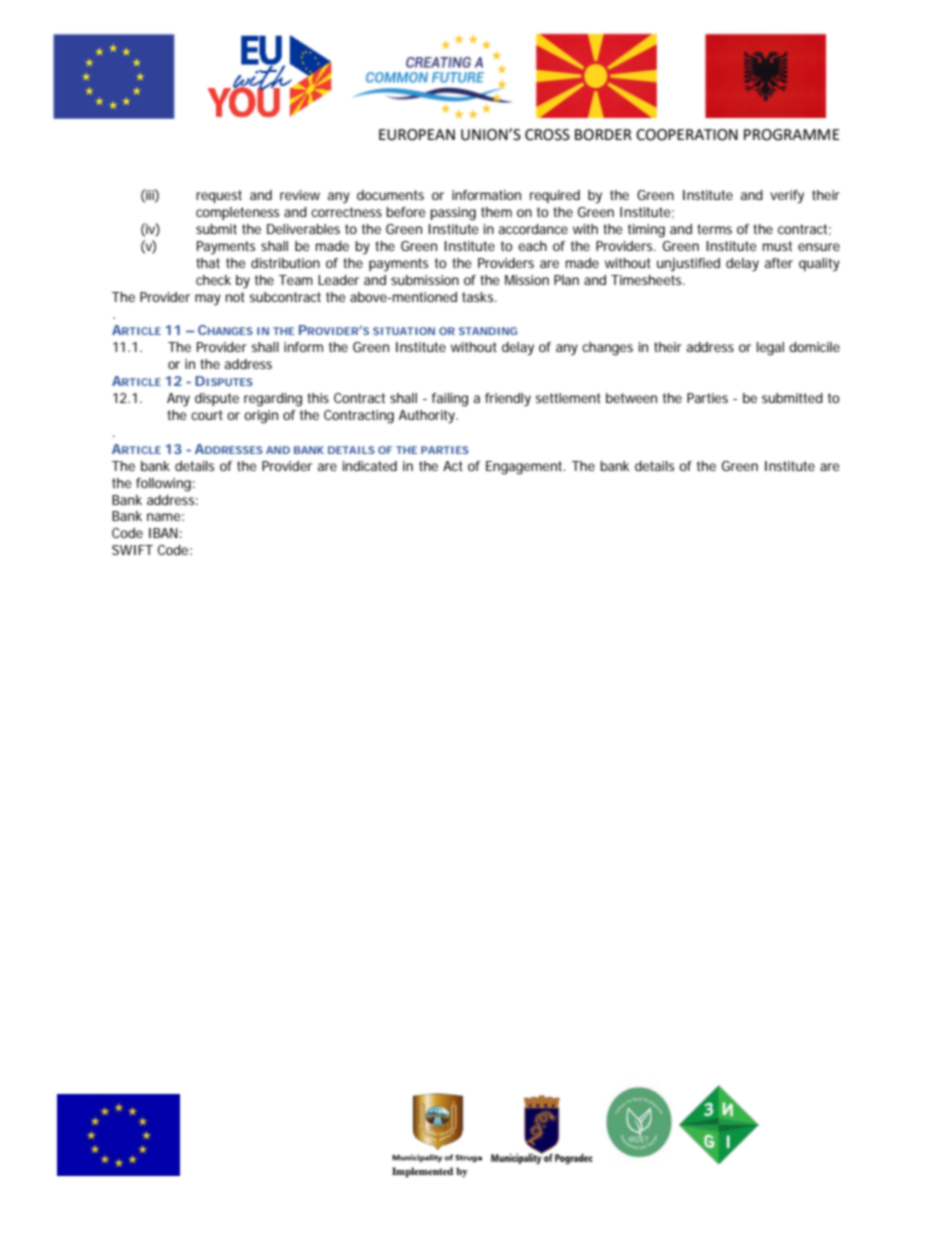 The width and height of the screenshot is (952, 1233). I want to click on origin, so click(261, 417).
